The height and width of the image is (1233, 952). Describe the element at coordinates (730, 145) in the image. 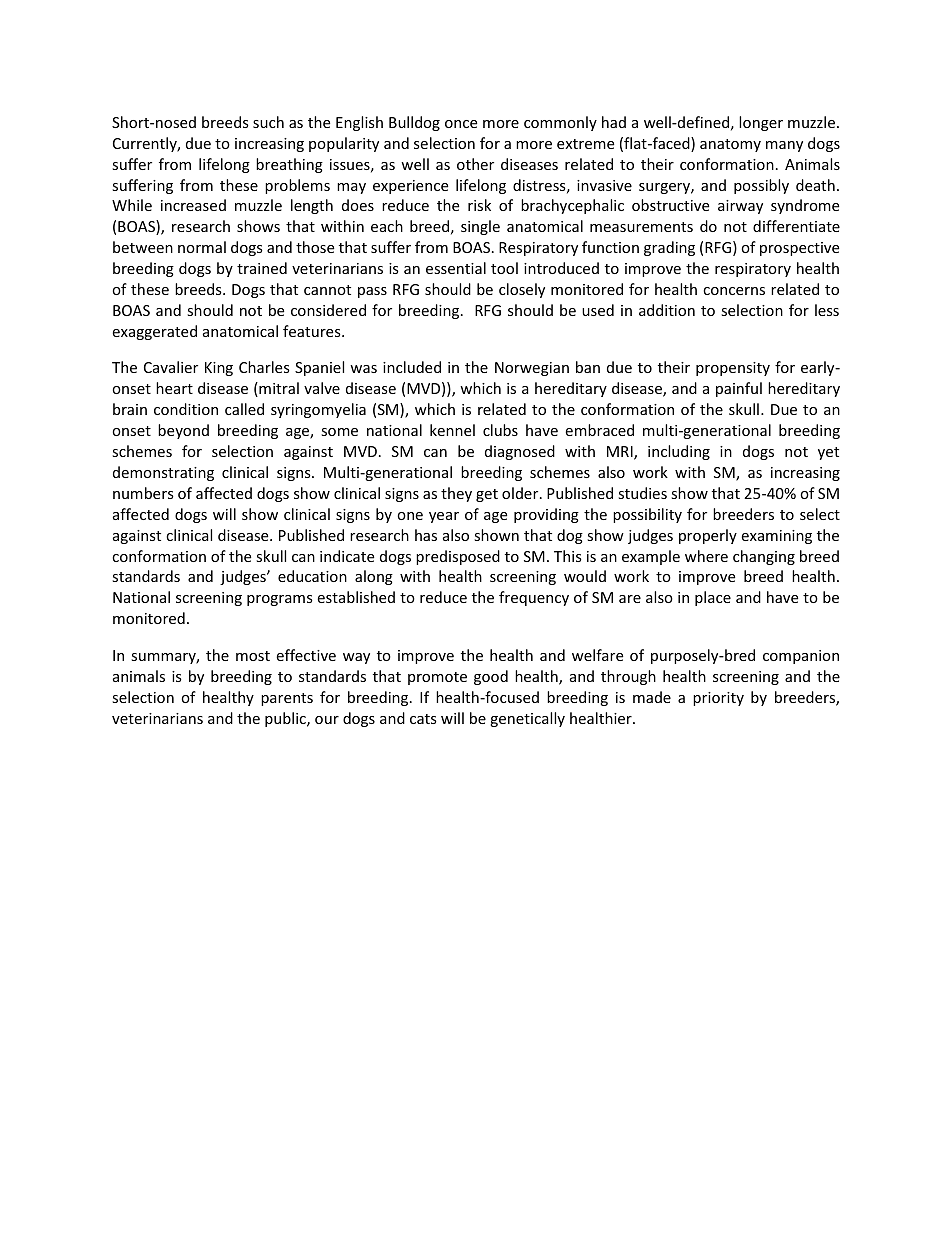

I see `anatomy` at that location.
